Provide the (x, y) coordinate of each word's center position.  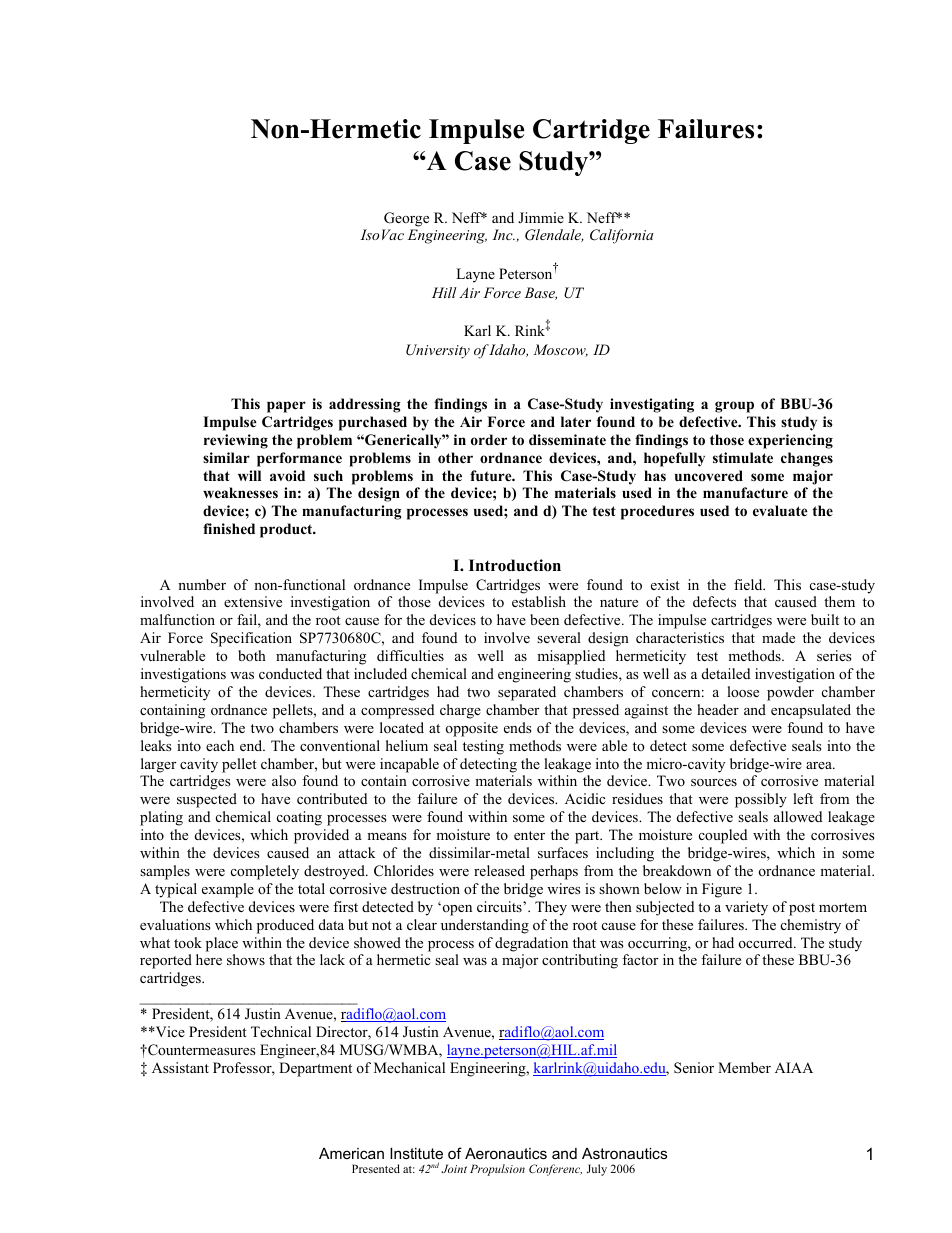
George (406, 219)
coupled (723, 836)
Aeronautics (506, 1153)
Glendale (554, 235)
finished (229, 528)
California (621, 236)
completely (265, 872)
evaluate (780, 510)
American (351, 1153)
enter (529, 835)
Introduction (515, 565)
